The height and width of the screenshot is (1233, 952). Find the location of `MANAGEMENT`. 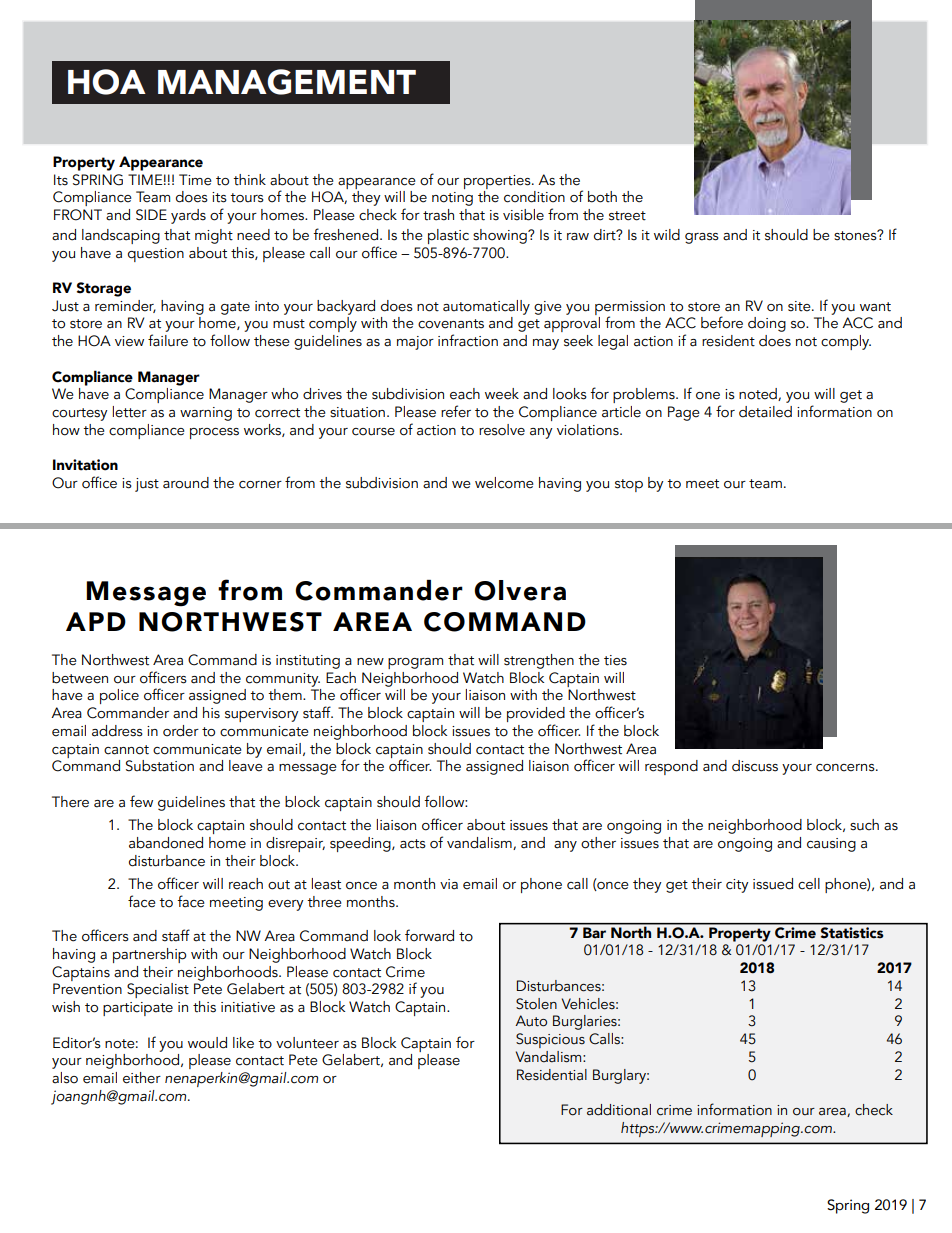

MANAGEMENT is located at coordinates (287, 82).
